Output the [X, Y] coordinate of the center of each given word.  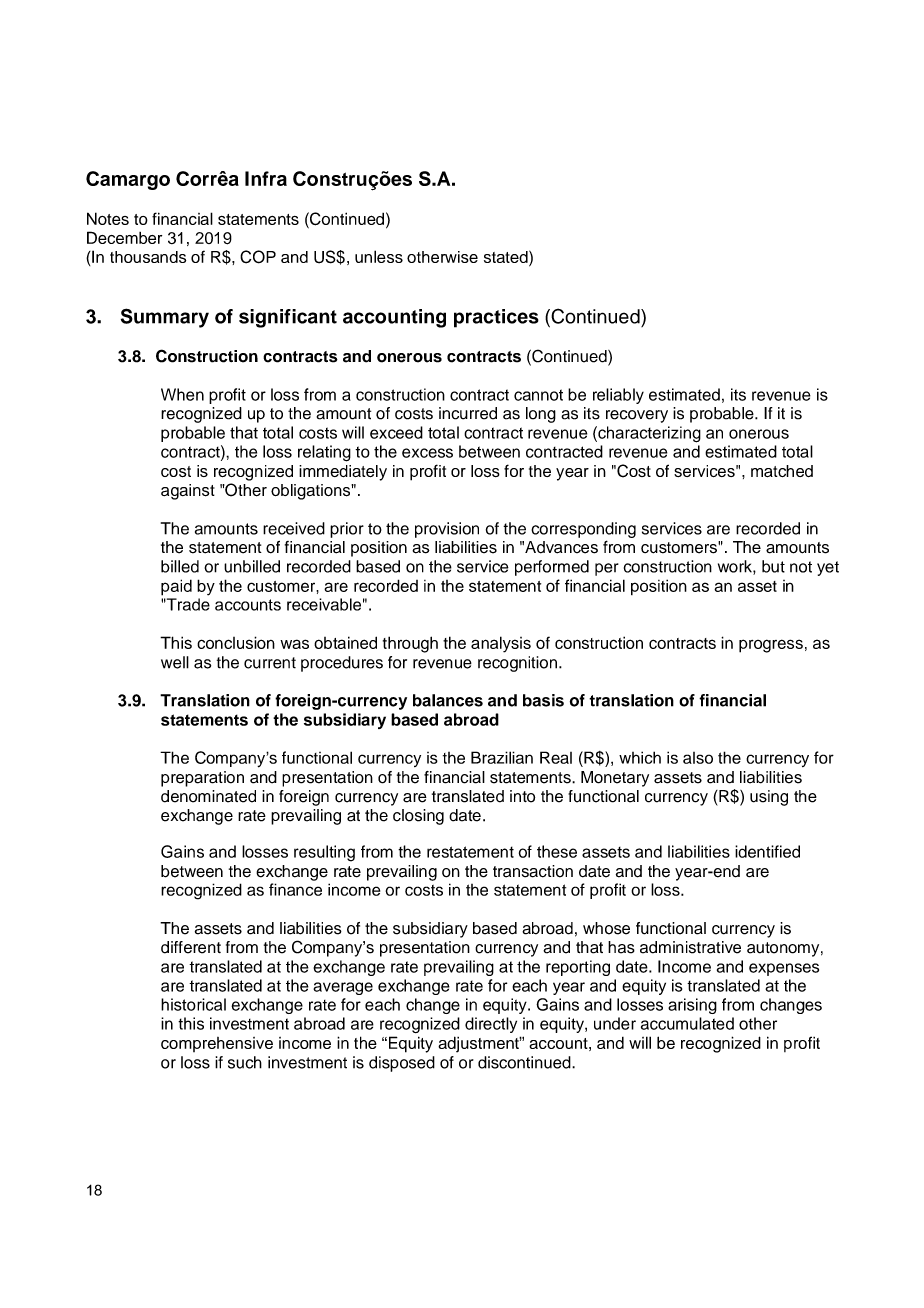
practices [496, 318]
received [294, 528]
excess [427, 453]
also [698, 758]
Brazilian [502, 757]
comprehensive [217, 1044]
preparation [202, 779]
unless [379, 256]
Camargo [128, 180]
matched [782, 471]
